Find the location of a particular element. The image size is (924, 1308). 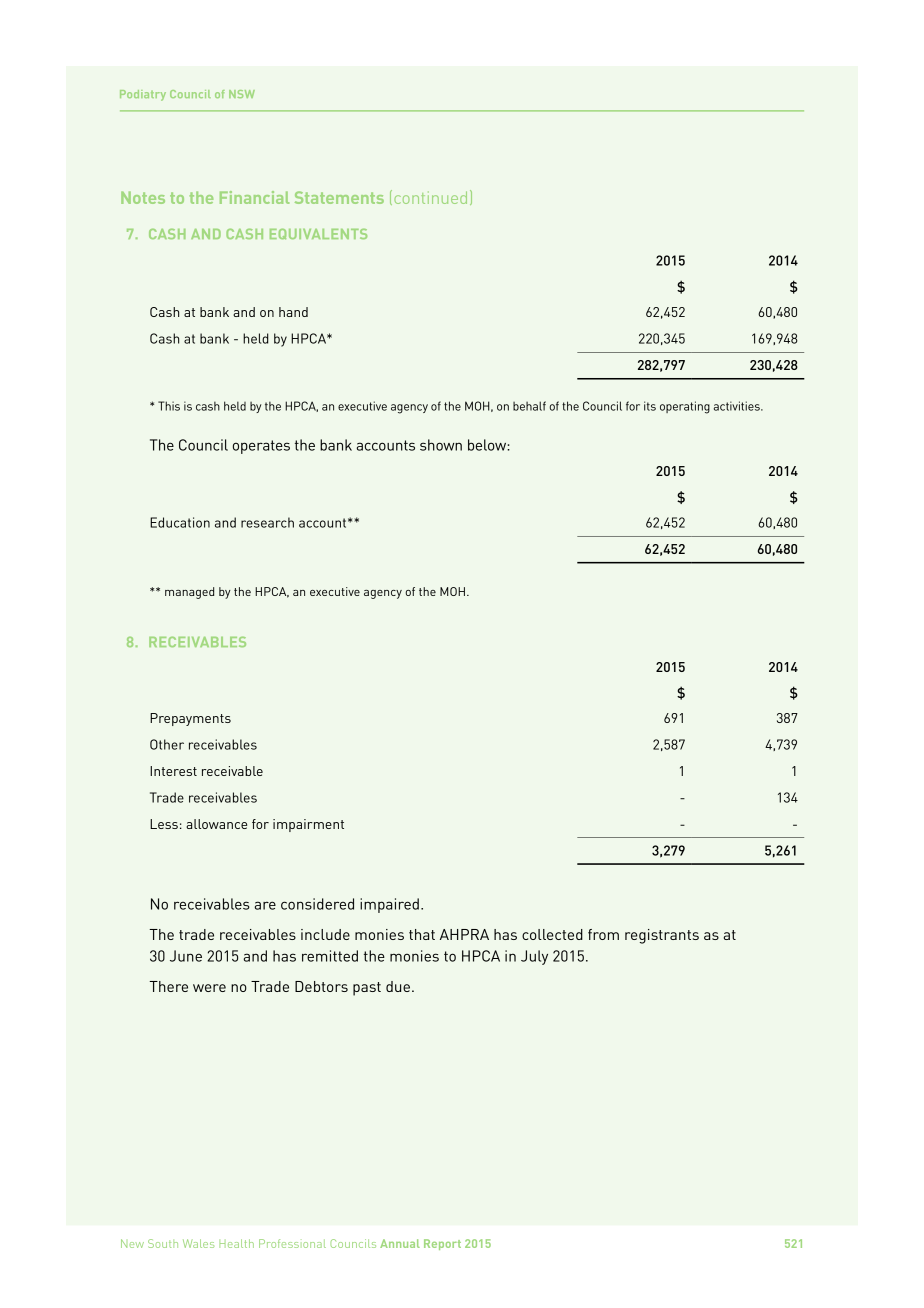

NSW is located at coordinates (242, 94).
